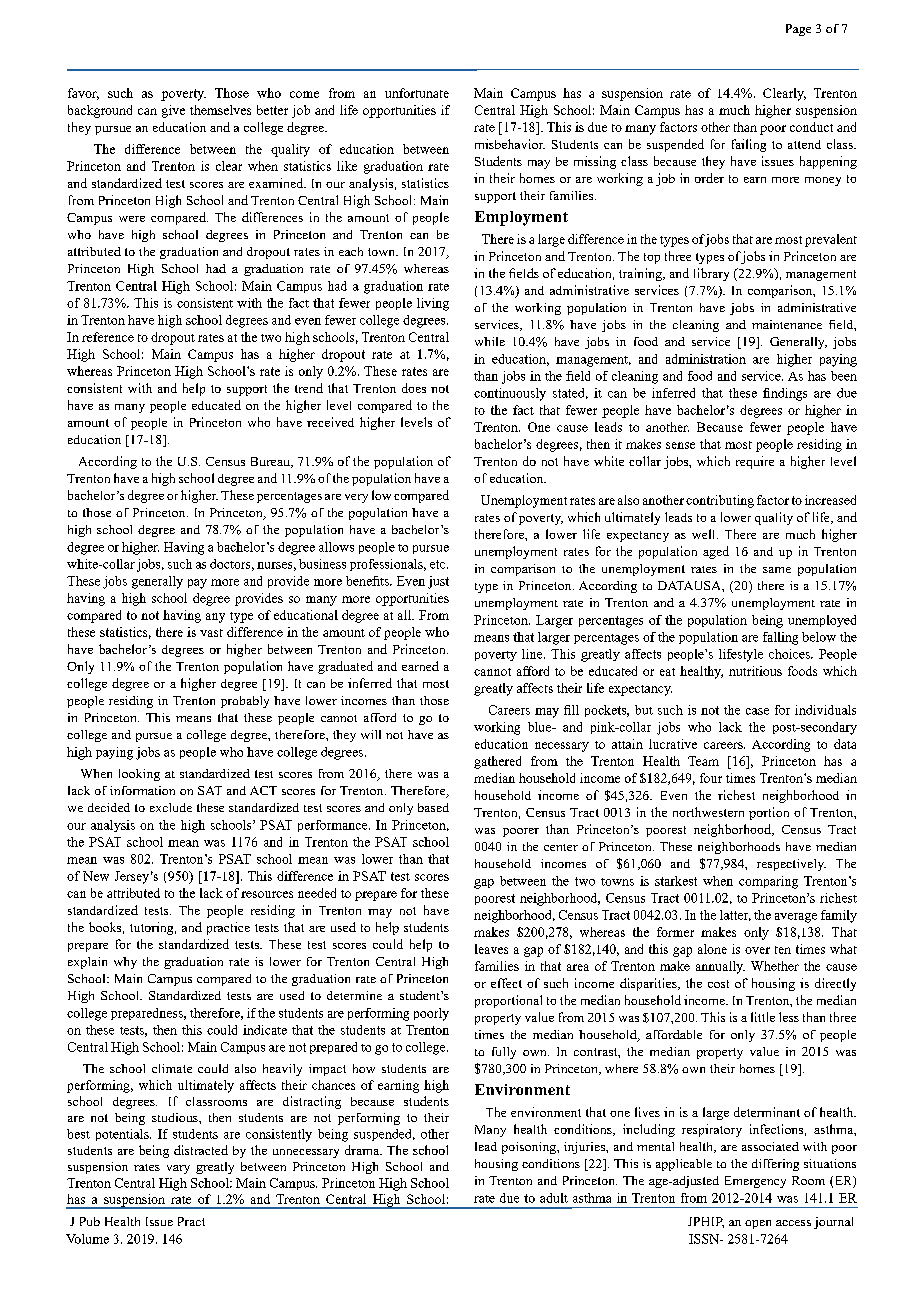 This screenshot has height=1308, width=924. Describe the element at coordinates (171, 807) in the screenshot. I see `exclude` at that location.
